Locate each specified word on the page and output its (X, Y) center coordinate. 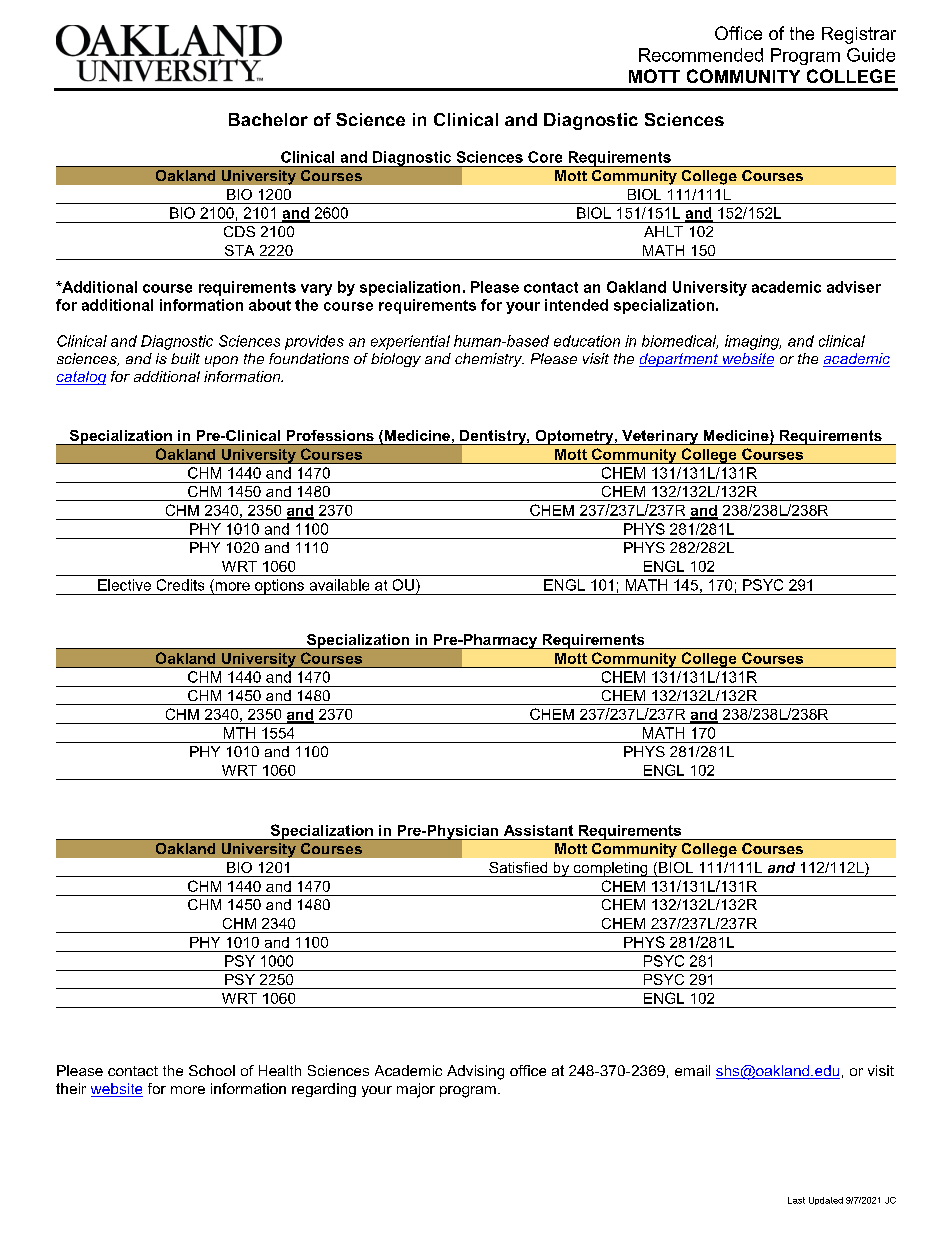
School (212, 1070)
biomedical (680, 342)
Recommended (701, 55)
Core (545, 157)
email (692, 1070)
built (185, 358)
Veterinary (660, 437)
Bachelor (268, 119)
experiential (410, 342)
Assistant (538, 830)
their (71, 1088)
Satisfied (518, 867)
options (279, 587)
